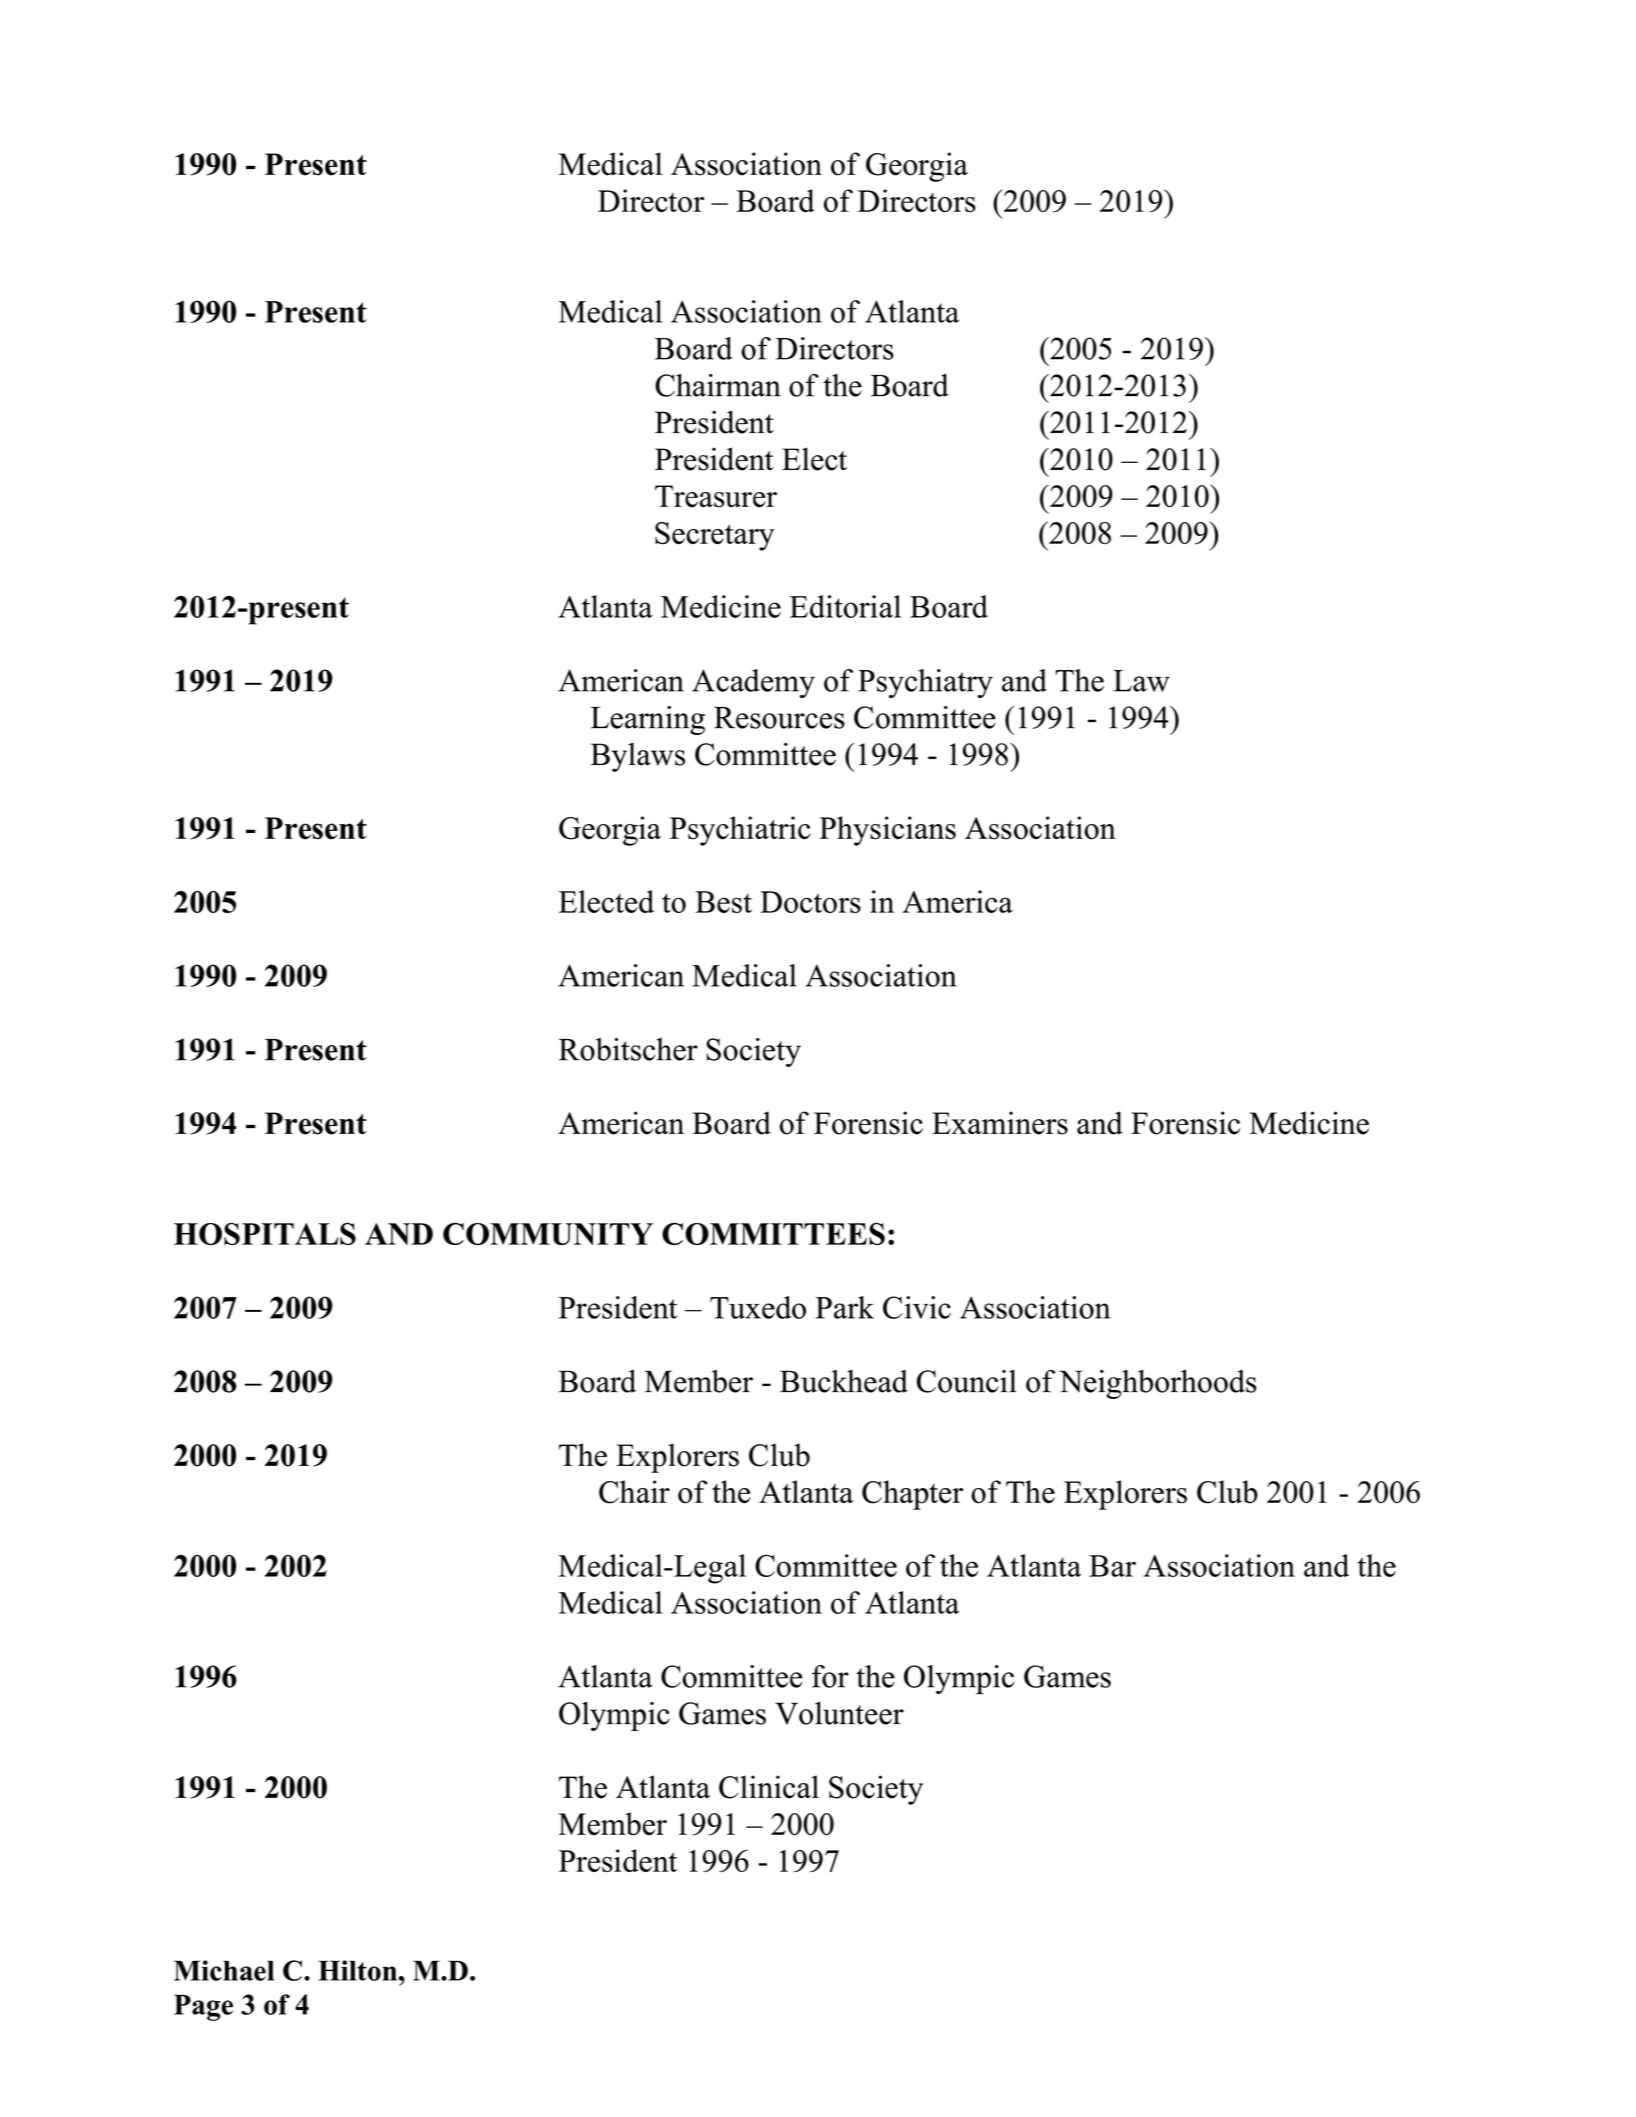  Describe the element at coordinates (224, 1970) in the screenshot. I see `Michael` at that location.
